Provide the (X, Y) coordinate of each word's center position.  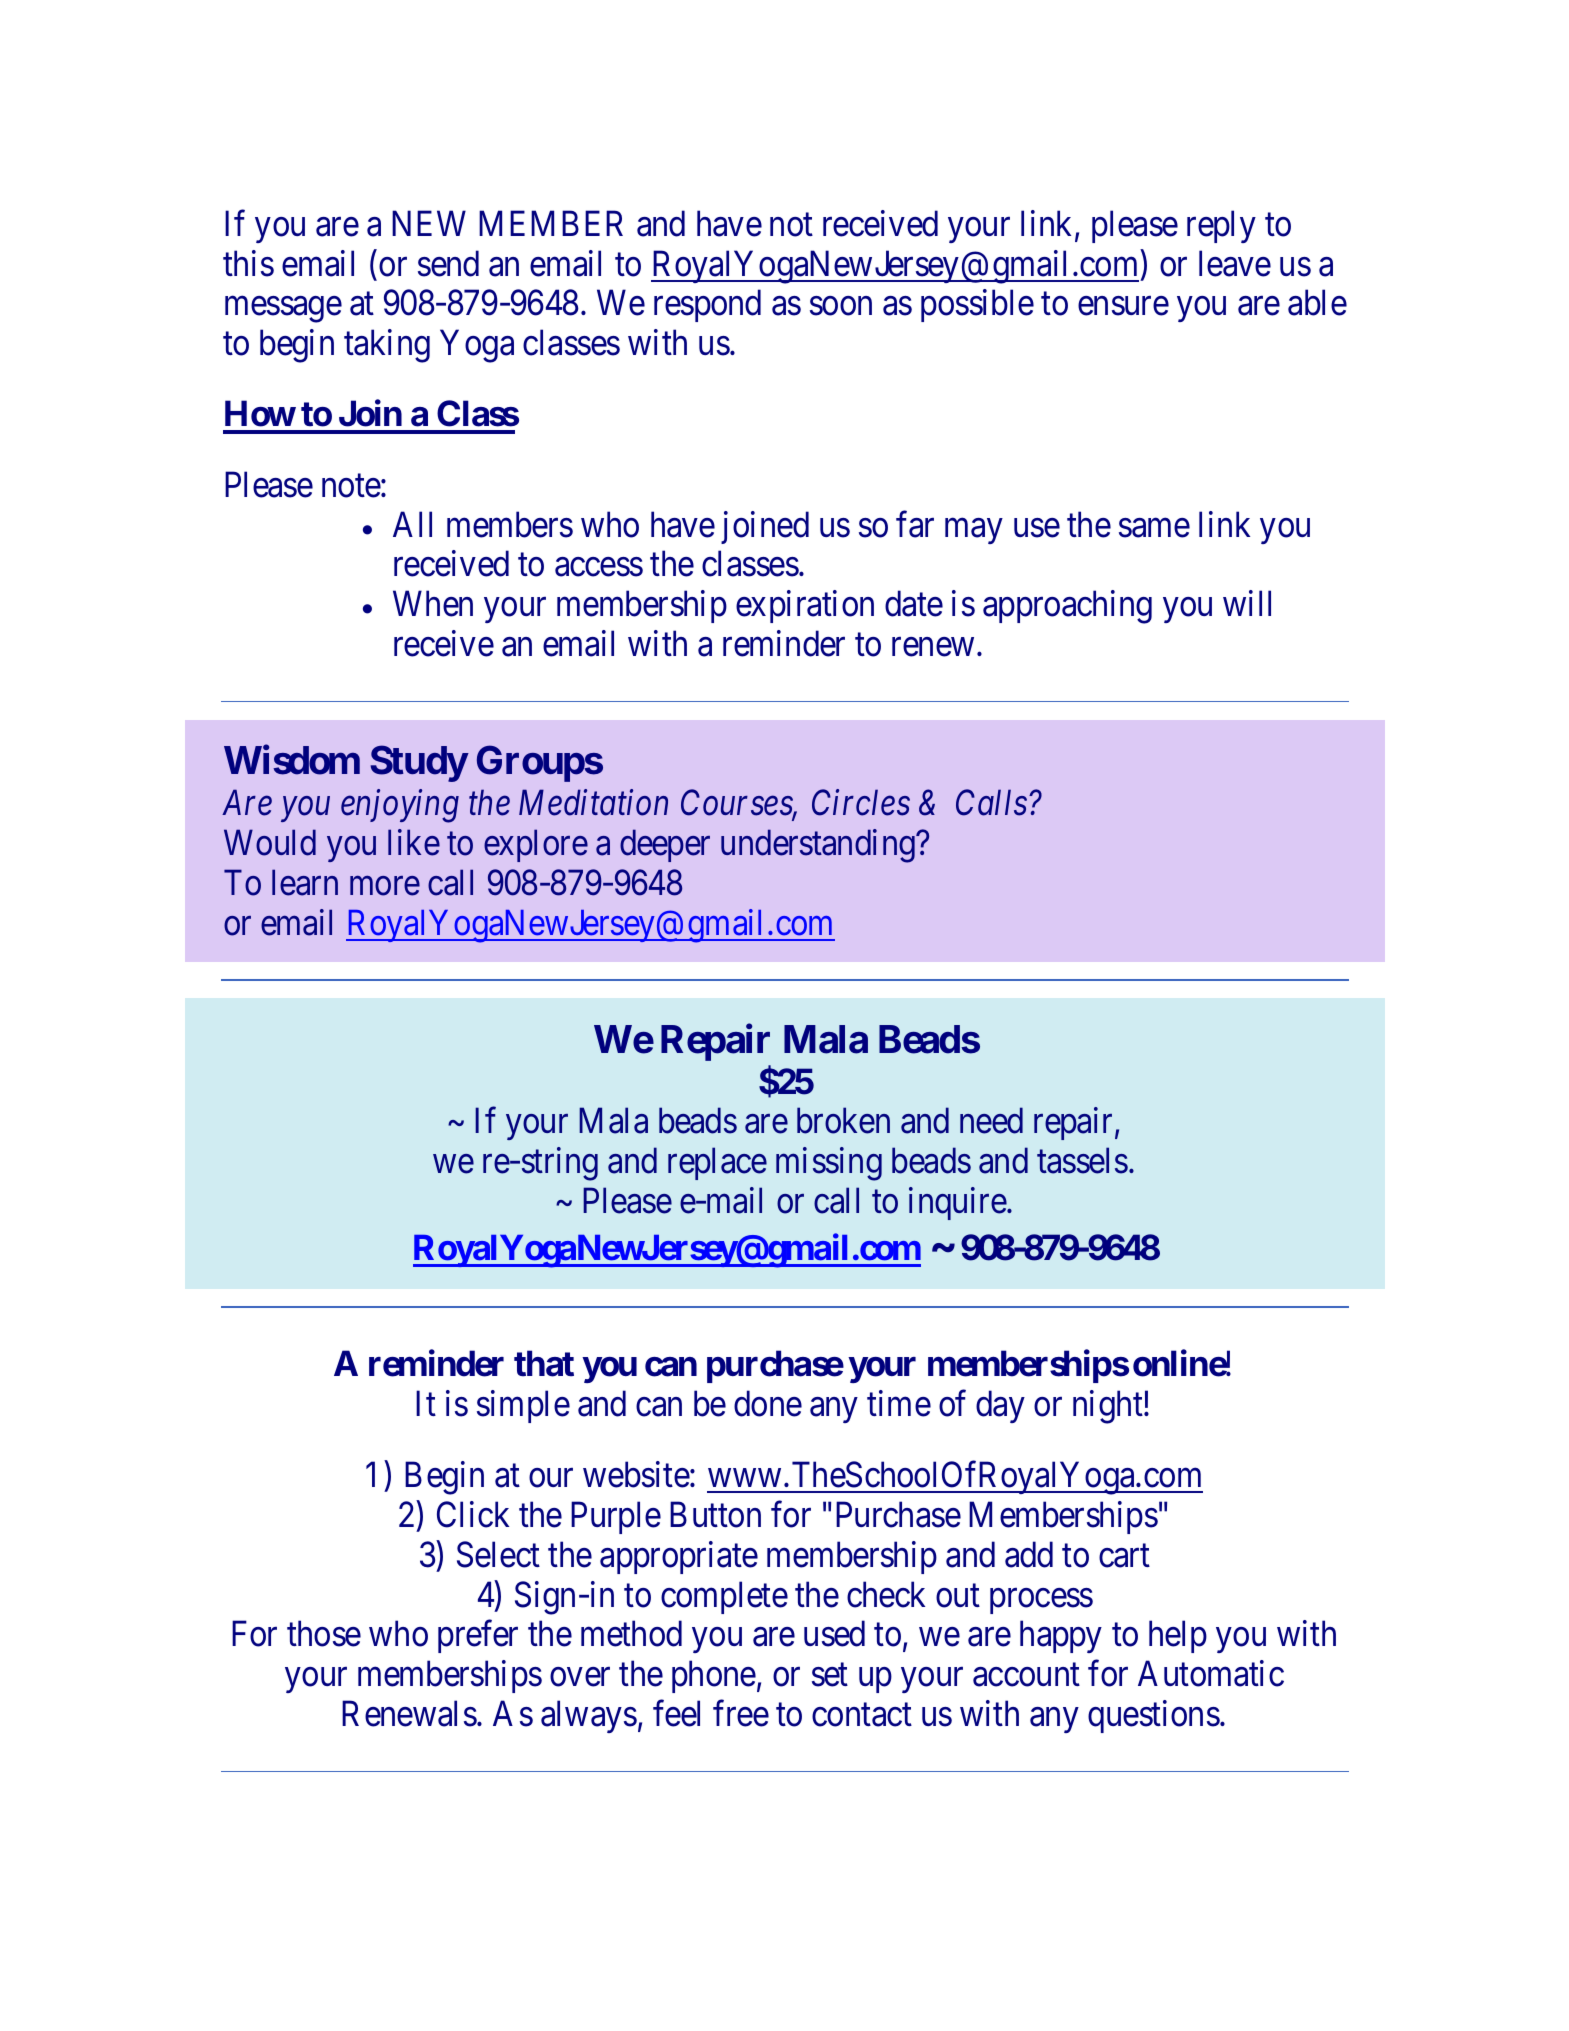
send (448, 263)
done (768, 1403)
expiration (805, 607)
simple (523, 1406)
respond (707, 306)
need (991, 1121)
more (385, 886)
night (1109, 1407)
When (433, 604)
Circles (861, 802)
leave (1235, 263)
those (324, 1634)
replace (717, 1164)
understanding (819, 846)
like (414, 842)
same (1154, 528)
